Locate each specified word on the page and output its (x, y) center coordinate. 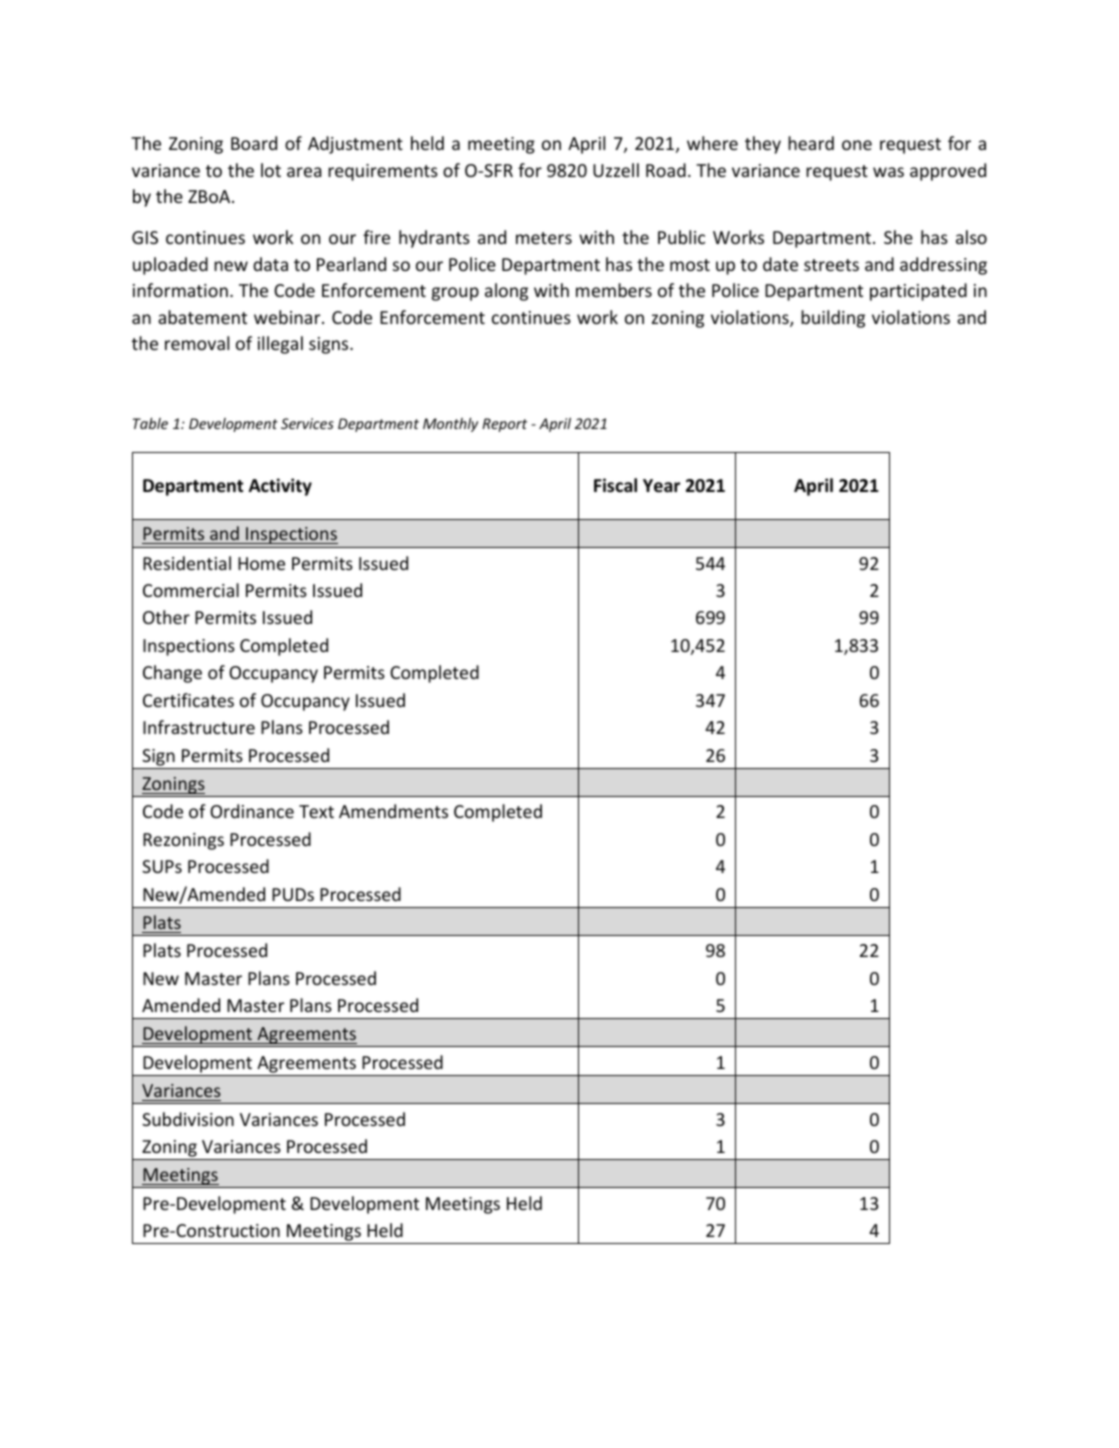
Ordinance (252, 811)
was (888, 172)
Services (307, 423)
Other (166, 617)
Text (316, 811)
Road (666, 170)
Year (661, 486)
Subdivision (188, 1119)
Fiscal (615, 485)
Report (504, 425)
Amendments (393, 811)
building (833, 319)
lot (271, 170)
